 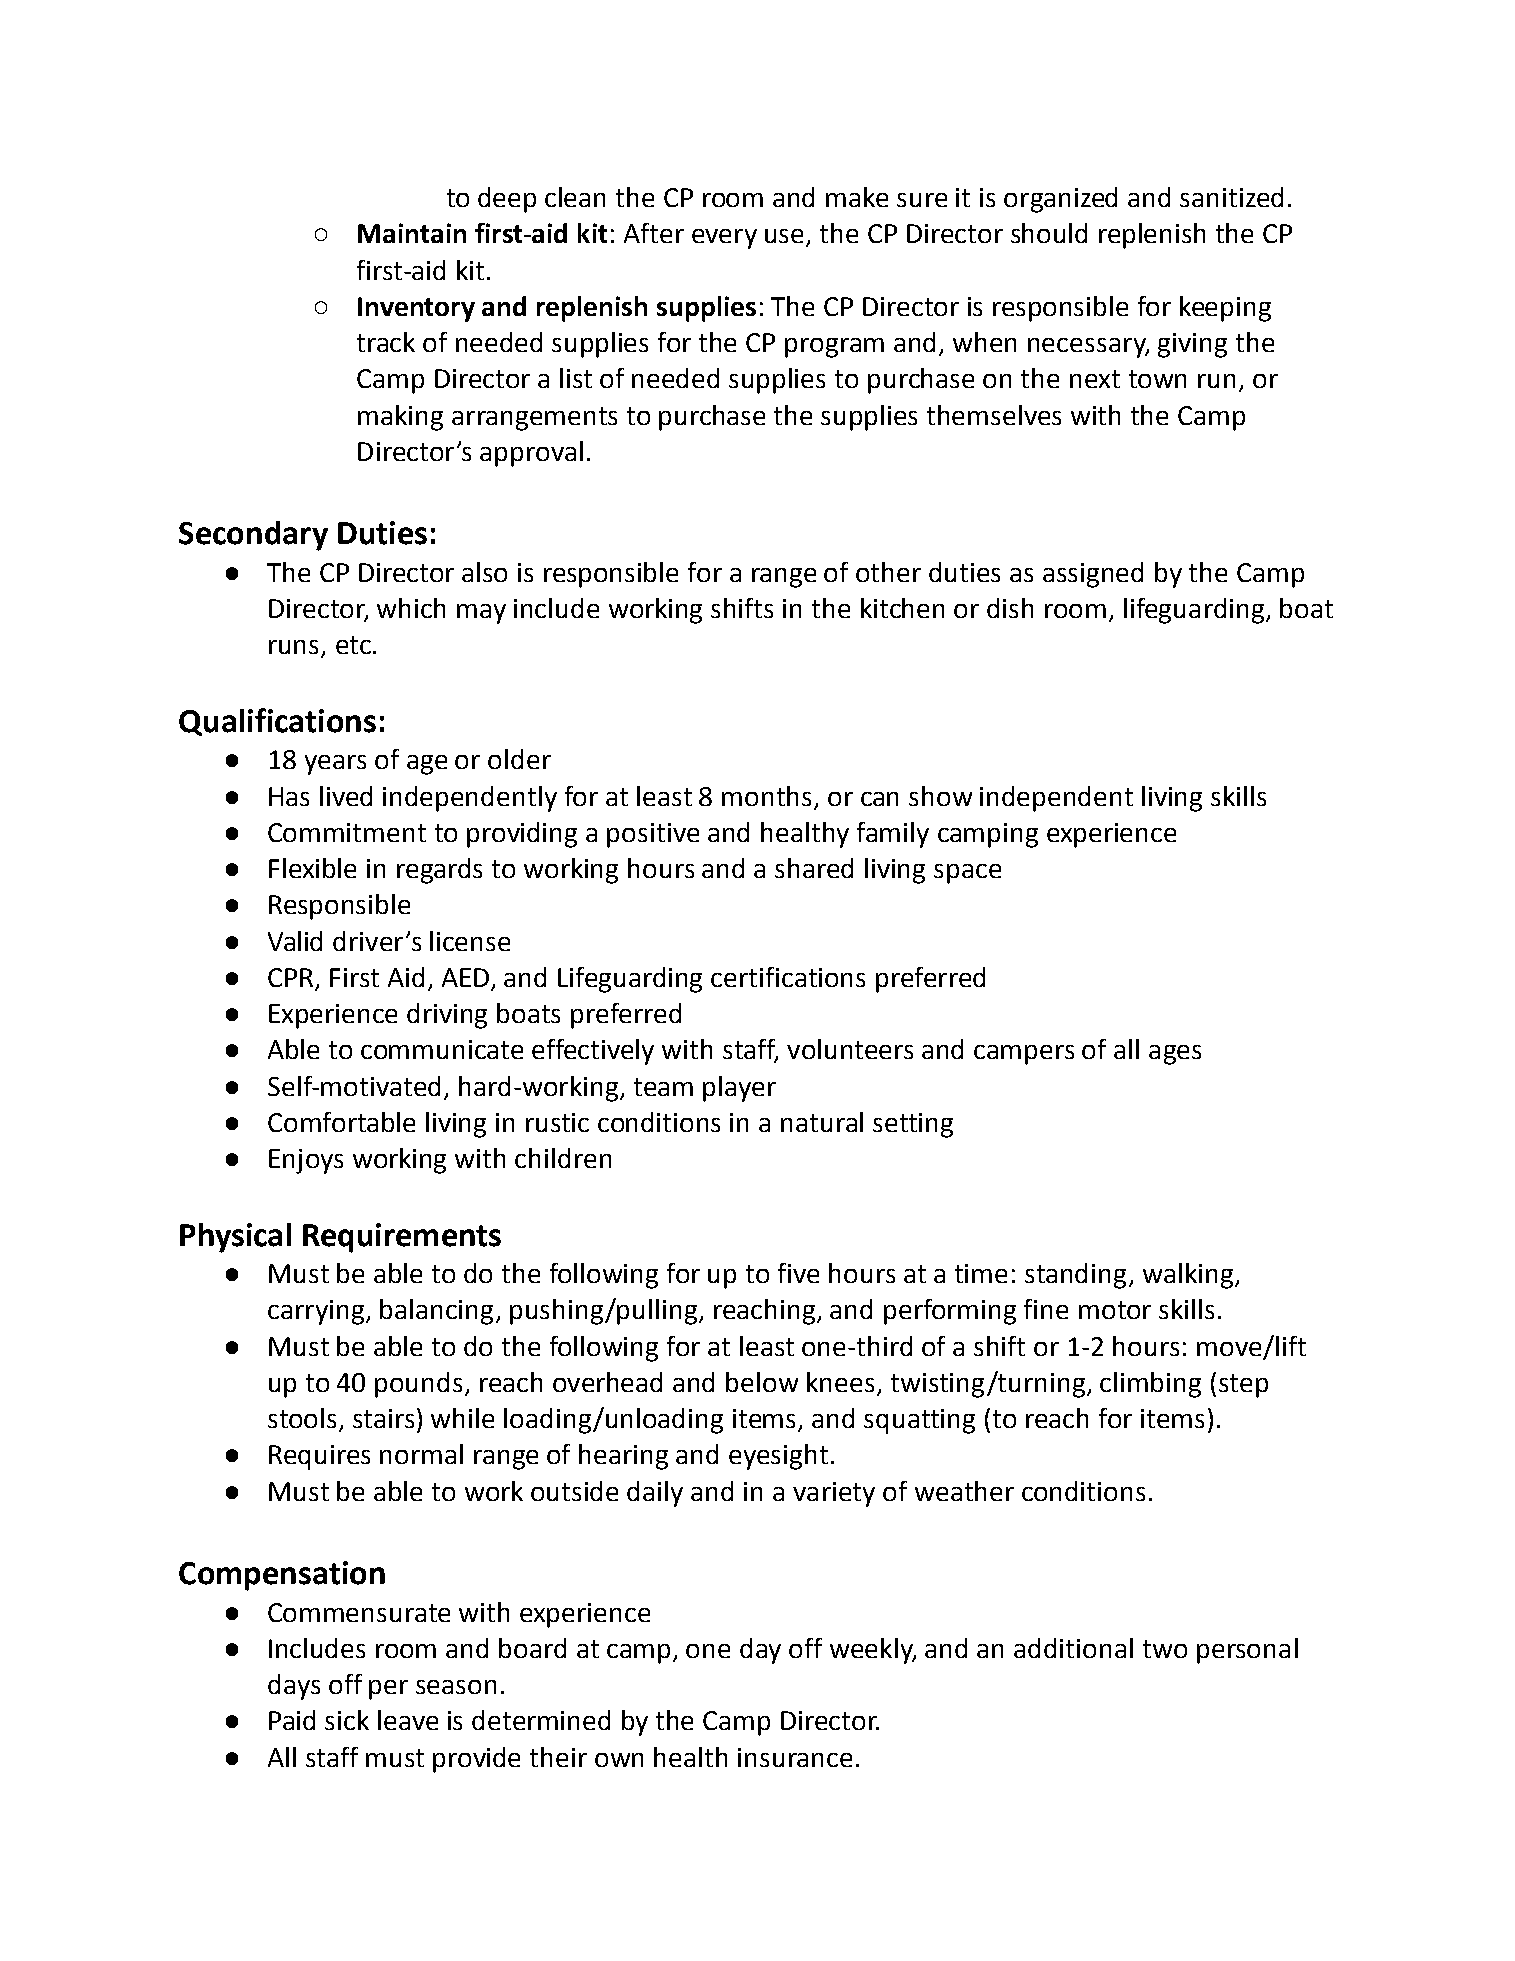 What do you see at coordinates (788, 977) in the screenshot?
I see `certifications` at bounding box center [788, 977].
